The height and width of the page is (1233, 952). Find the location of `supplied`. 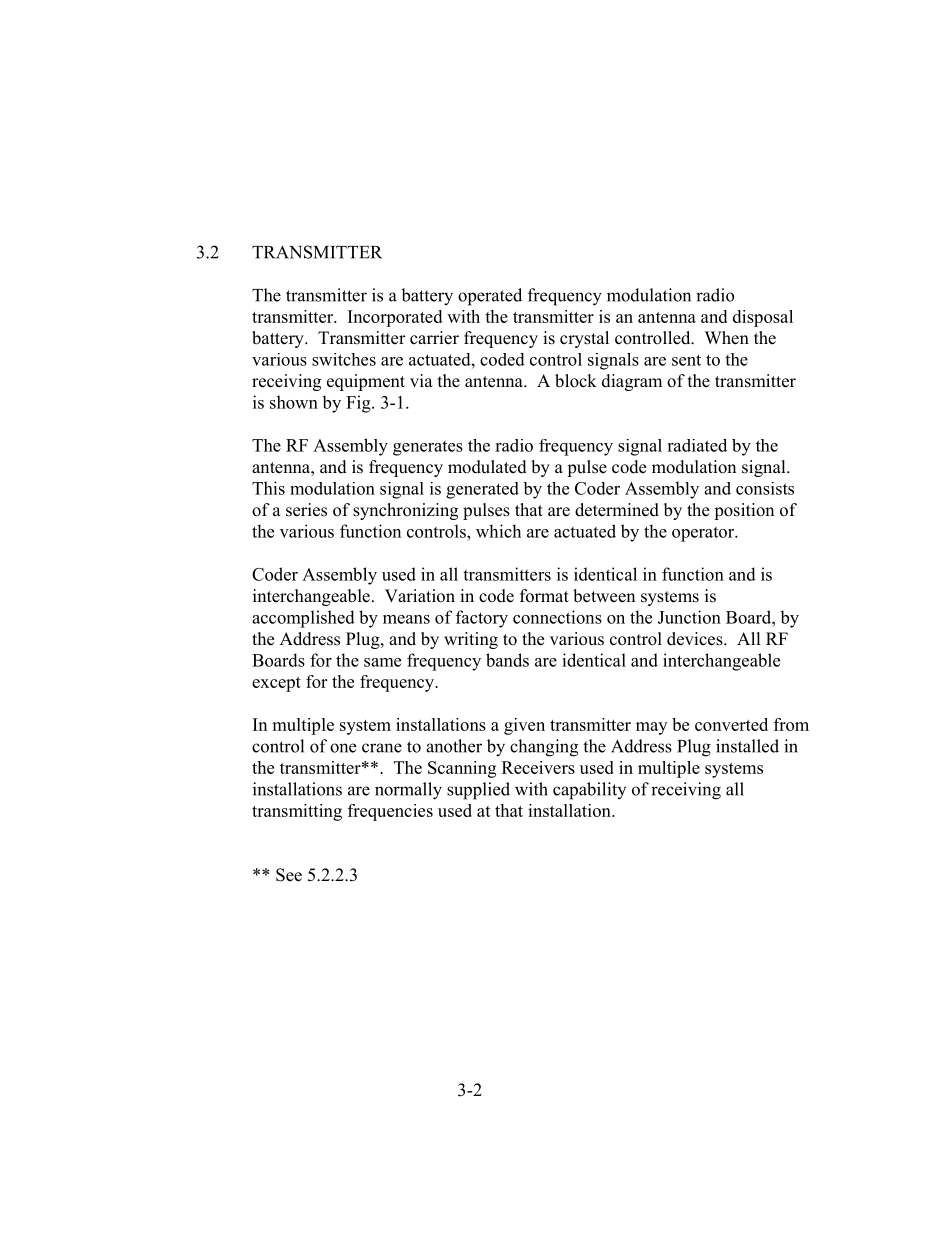

supplied is located at coordinates (478, 791).
